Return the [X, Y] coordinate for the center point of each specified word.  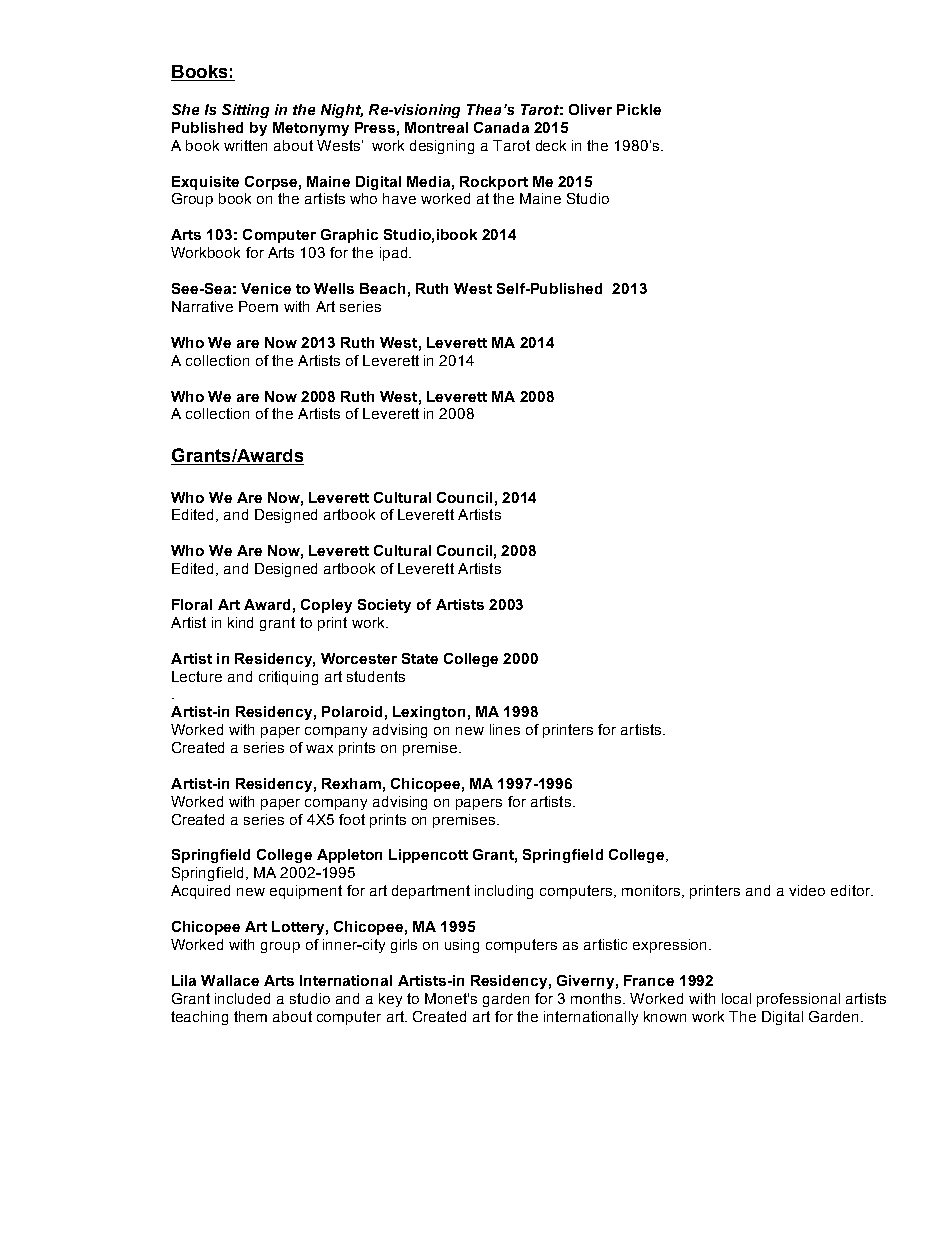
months [597, 998]
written [245, 145]
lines [505, 729]
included [242, 998]
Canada [501, 127]
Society [384, 606]
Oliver [590, 109]
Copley [326, 606]
